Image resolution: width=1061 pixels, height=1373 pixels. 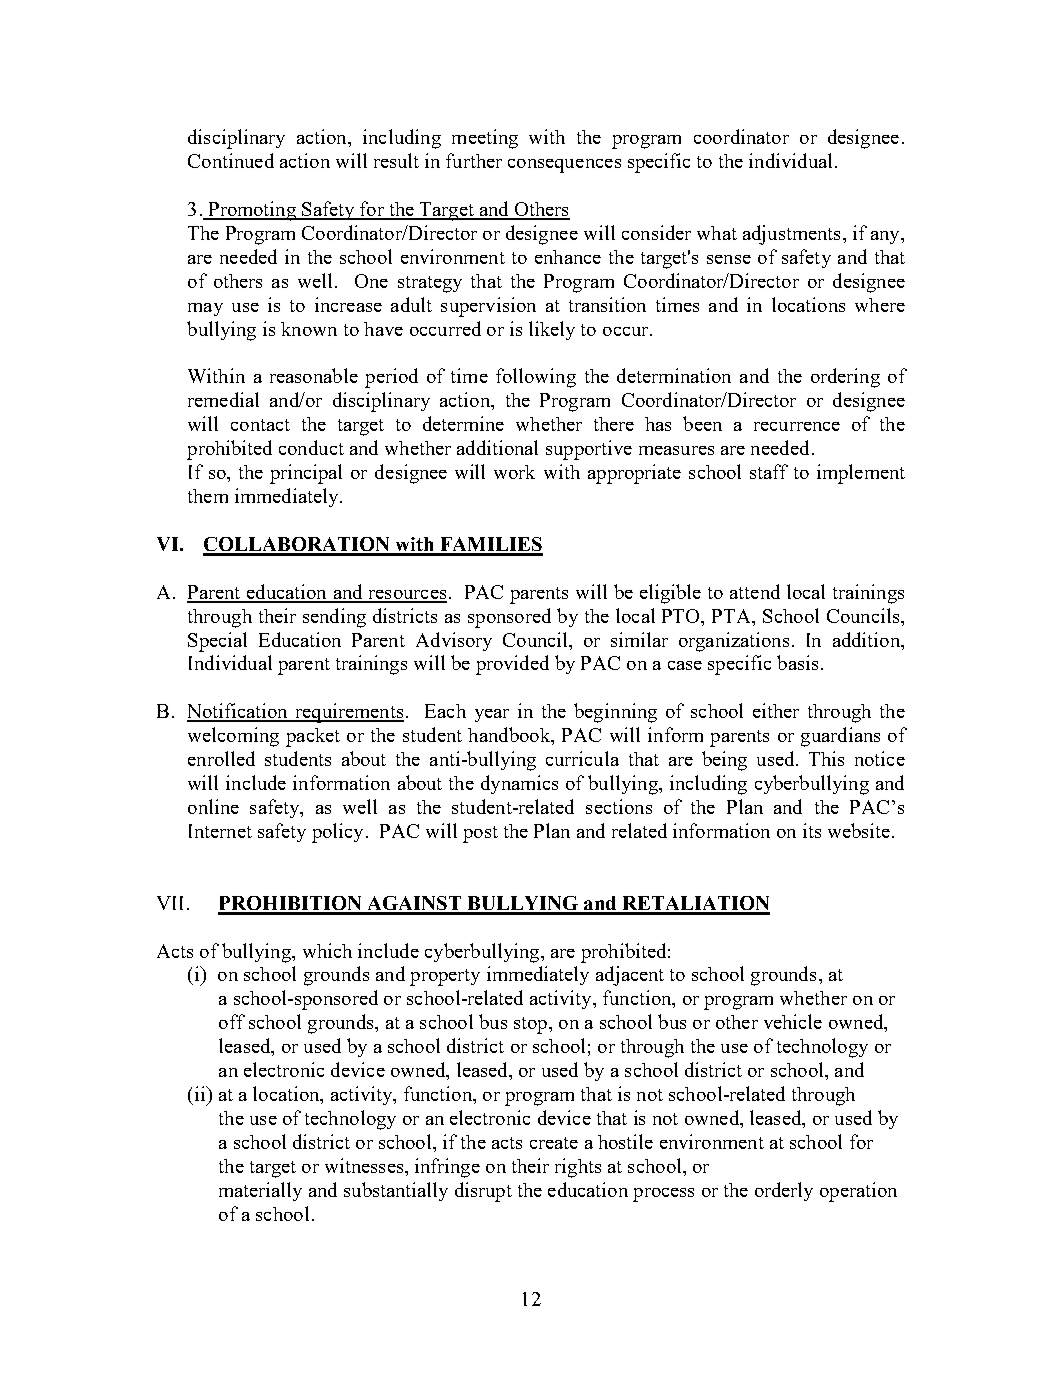 I want to click on provided, so click(x=512, y=665).
